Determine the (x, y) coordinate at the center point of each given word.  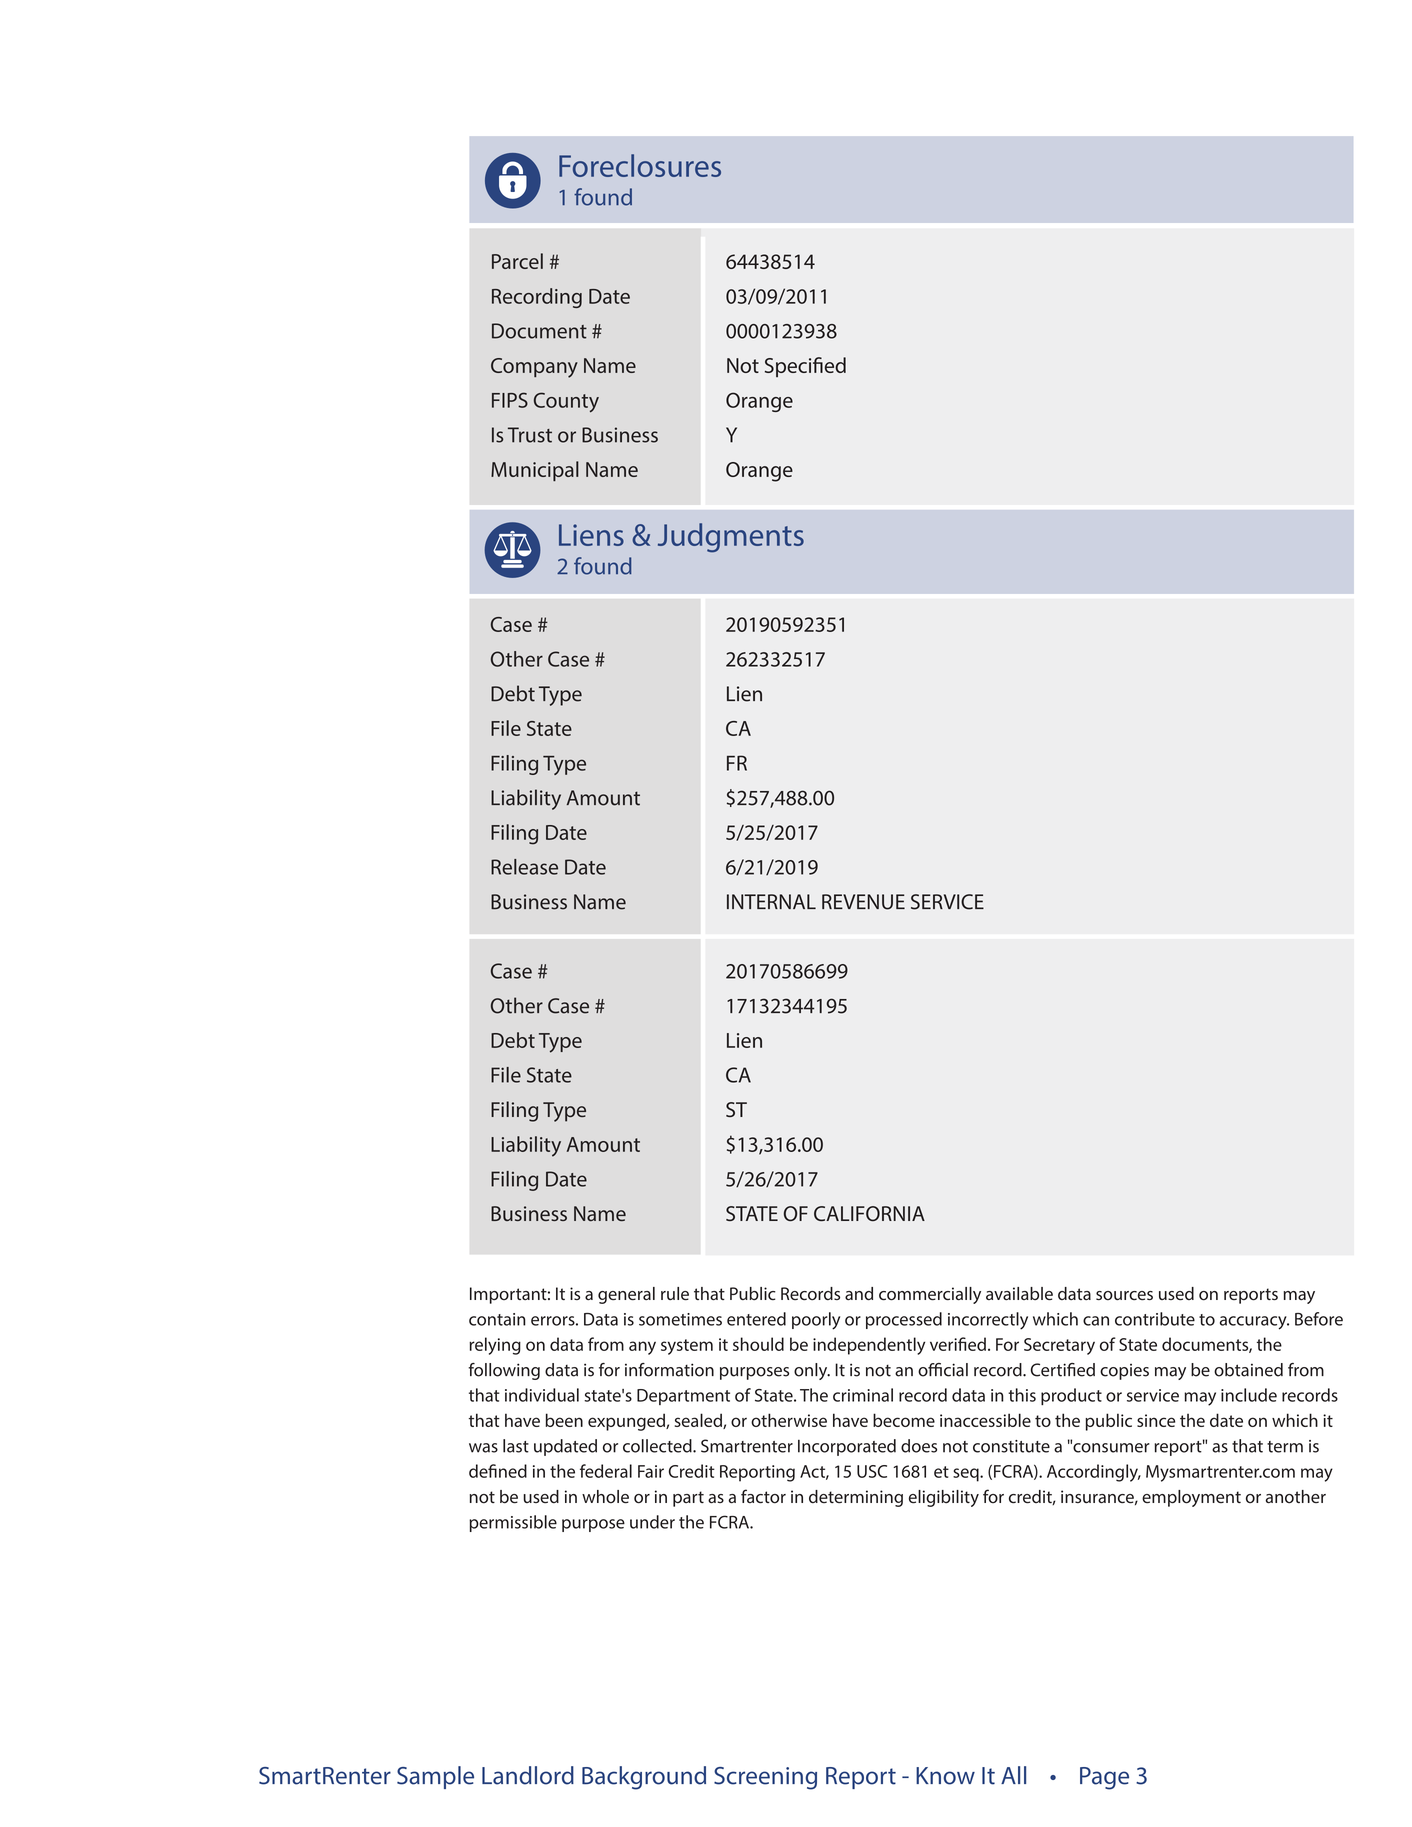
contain (497, 1319)
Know (945, 1776)
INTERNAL (771, 901)
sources (1124, 1296)
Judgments (731, 538)
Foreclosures (640, 165)
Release (524, 867)
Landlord (528, 1775)
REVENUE (863, 902)
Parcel (517, 261)
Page (1104, 1778)
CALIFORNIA (869, 1214)
